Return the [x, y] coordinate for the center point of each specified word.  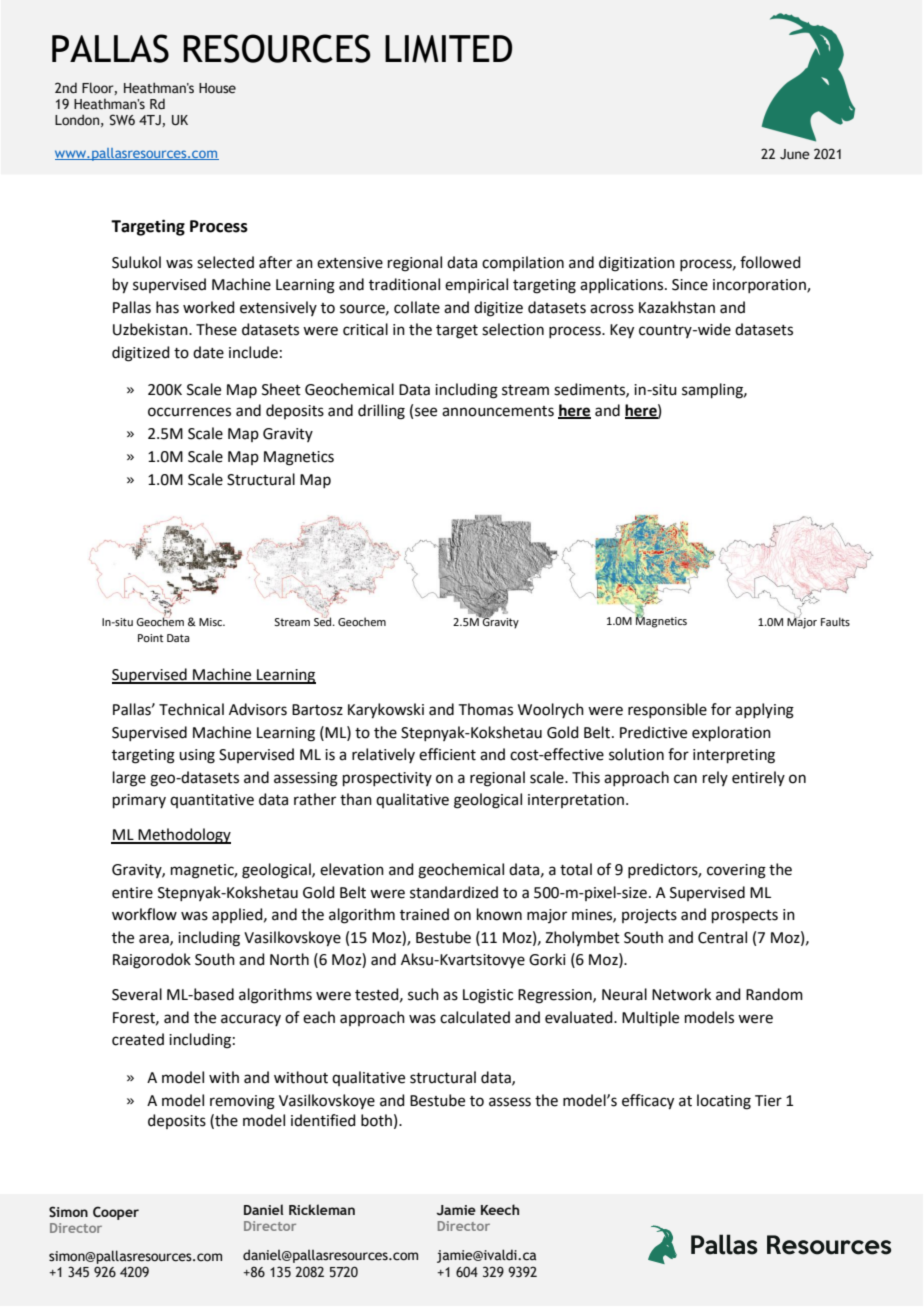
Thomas [486, 709]
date [208, 352]
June [795, 154]
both [376, 1120]
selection [513, 329]
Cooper [116, 1213]
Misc [212, 622]
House [217, 88]
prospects [745, 916]
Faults [835, 621]
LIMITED [448, 49]
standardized [454, 892]
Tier [768, 1101]
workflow [144, 914]
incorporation [760, 286]
